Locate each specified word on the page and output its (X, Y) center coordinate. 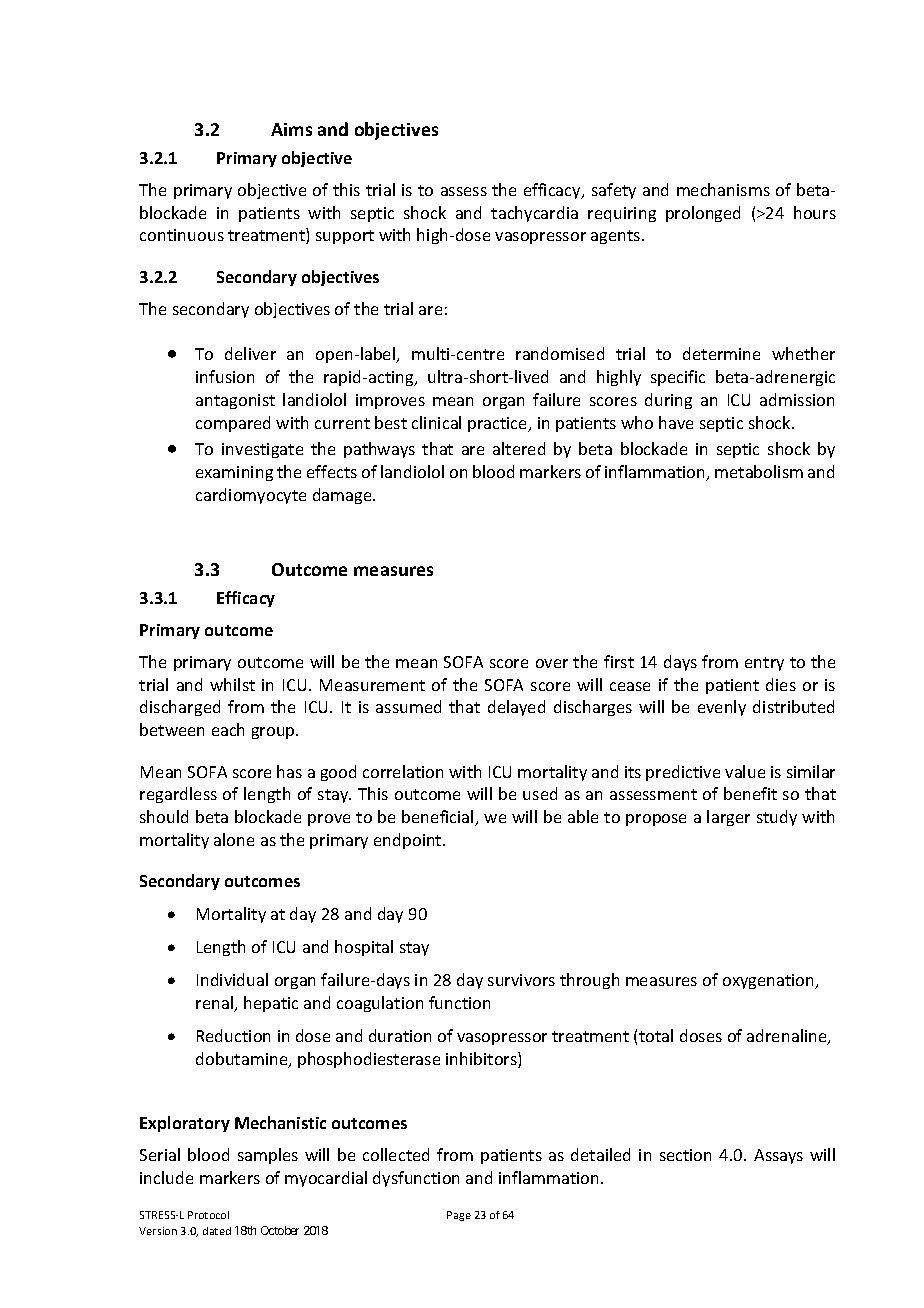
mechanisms (723, 189)
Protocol (208, 1215)
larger (728, 818)
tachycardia (534, 214)
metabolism (759, 471)
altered (519, 448)
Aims (291, 129)
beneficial (439, 818)
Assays (778, 1156)
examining (234, 473)
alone (234, 839)
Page (459, 1216)
